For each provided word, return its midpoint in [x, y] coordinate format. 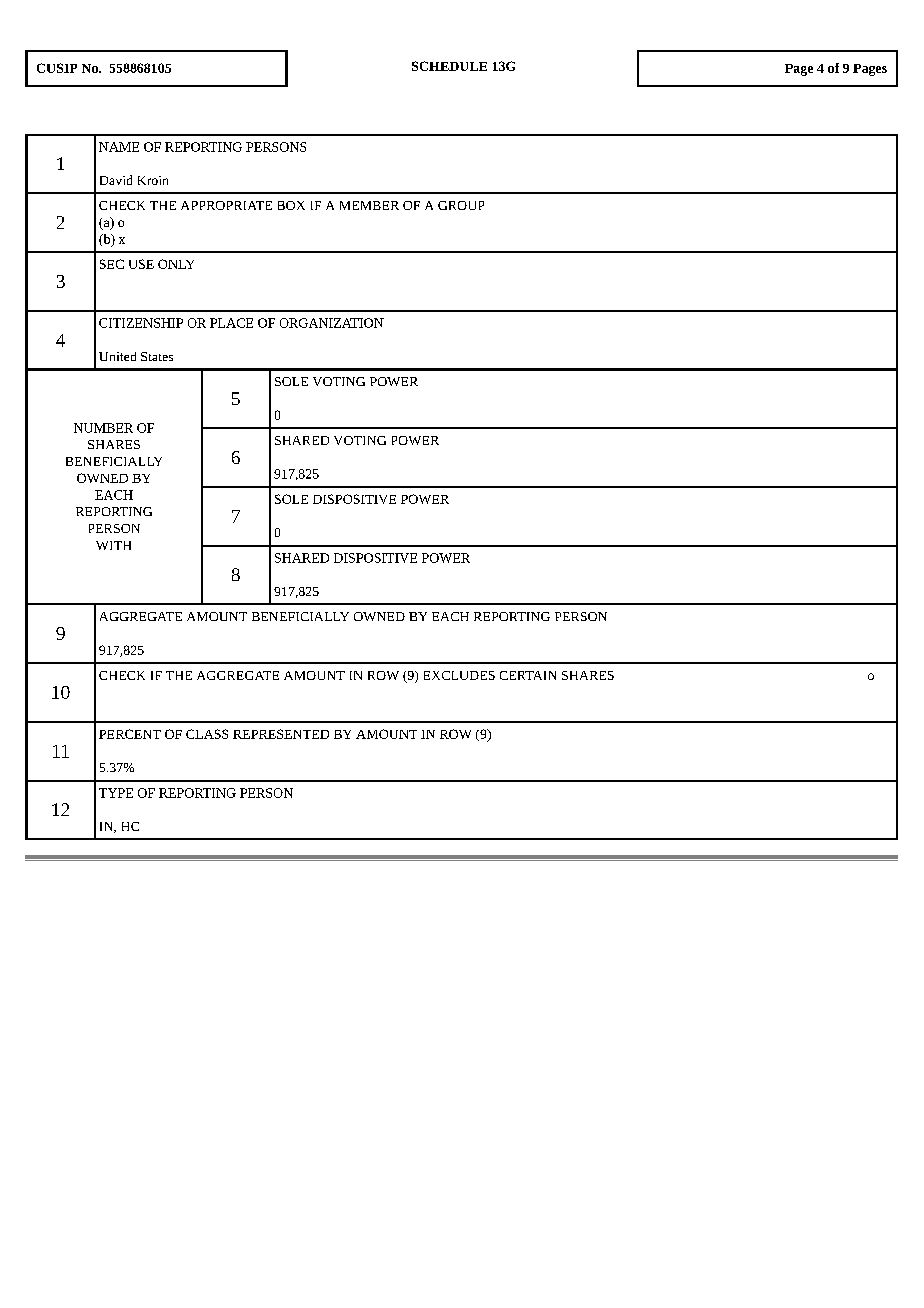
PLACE [231, 323]
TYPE [116, 793]
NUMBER [103, 428]
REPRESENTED [281, 734]
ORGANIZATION [332, 323]
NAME [119, 147]
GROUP [461, 205]
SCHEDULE [449, 66]
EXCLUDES [459, 675]
